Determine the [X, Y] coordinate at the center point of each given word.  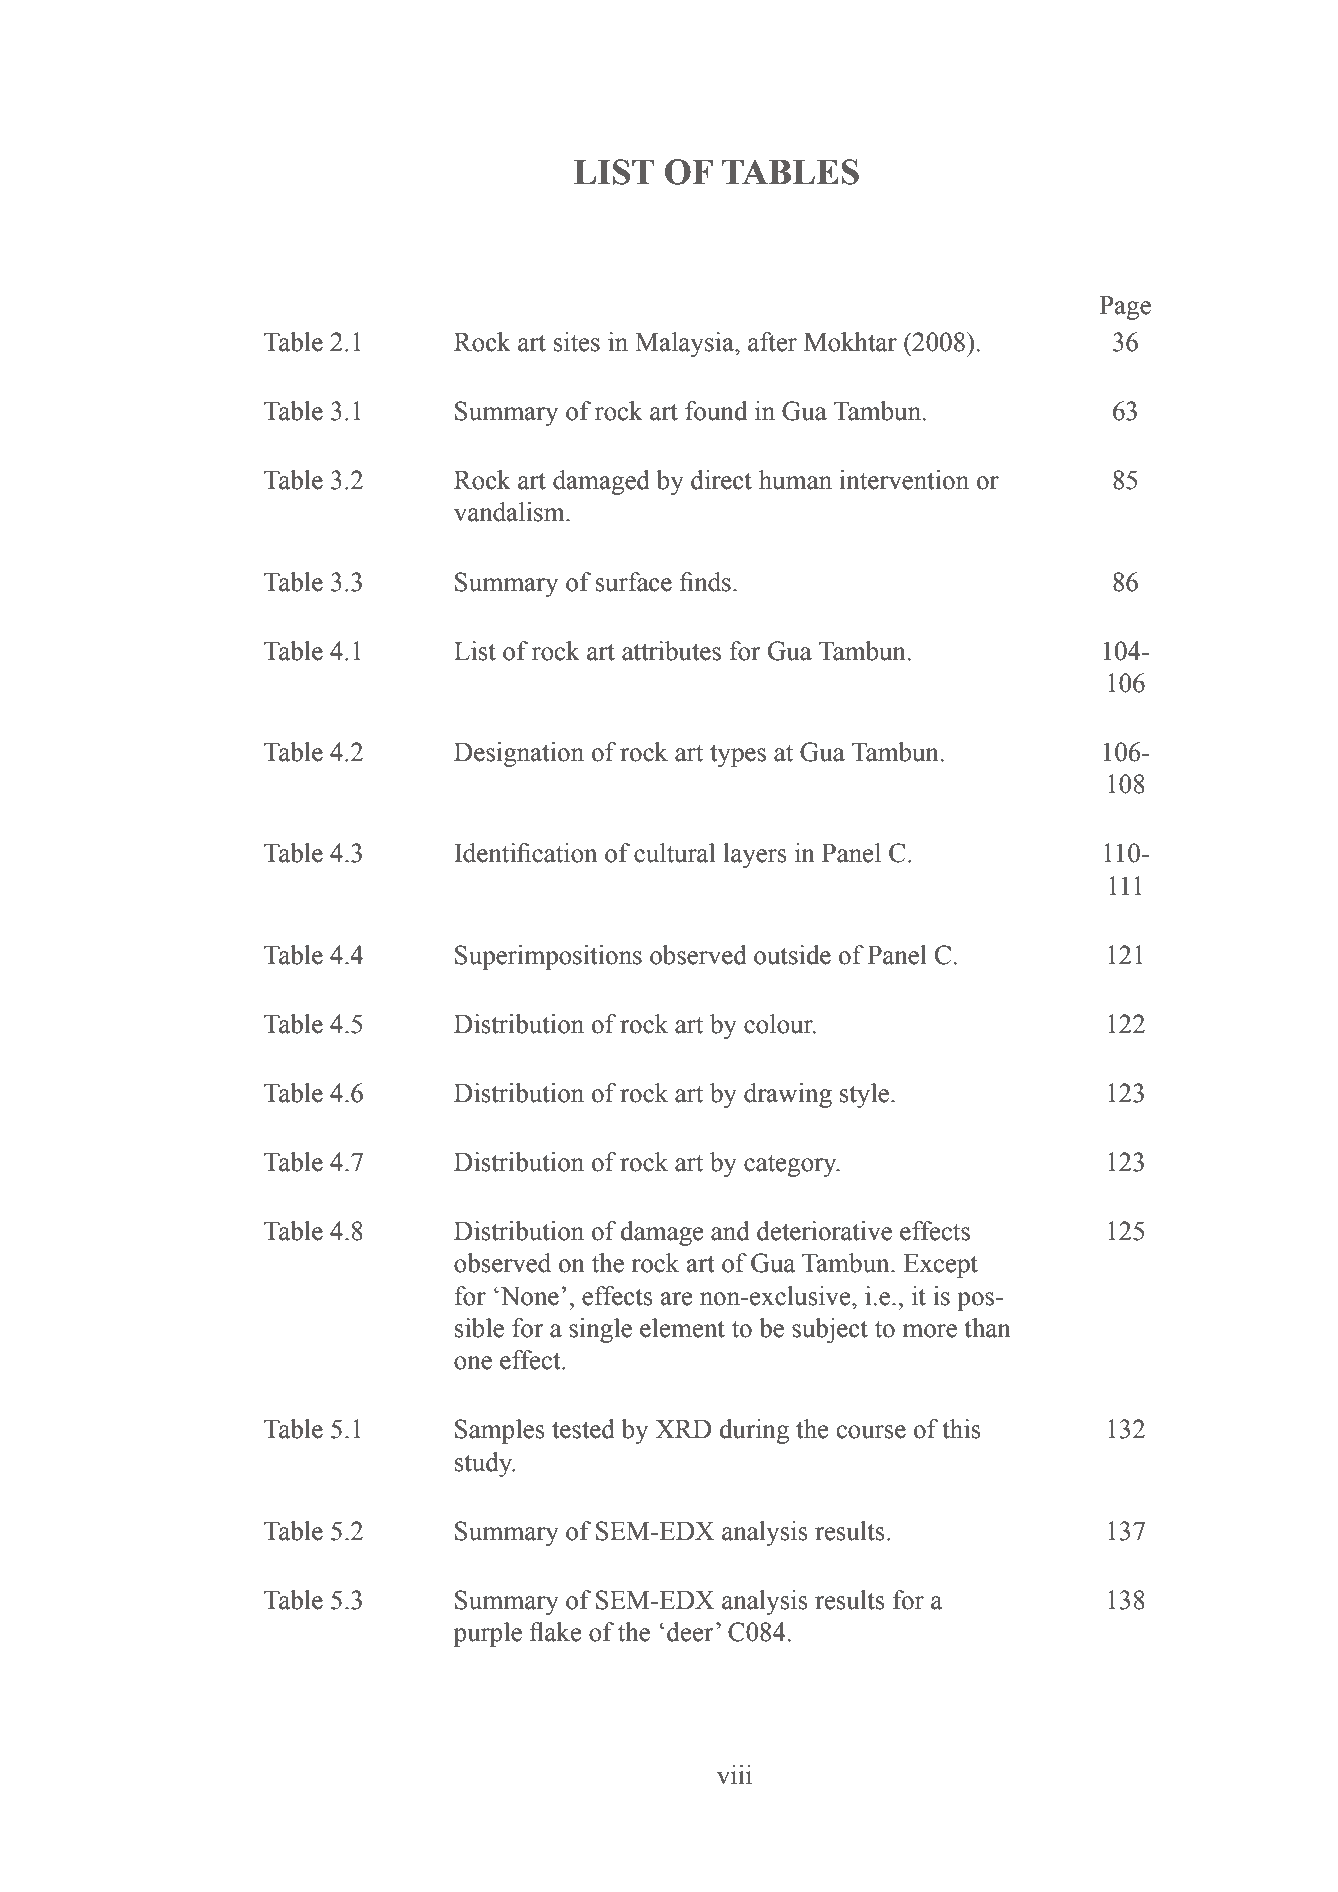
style [866, 1095]
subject [830, 1330]
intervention [904, 480]
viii [734, 1775]
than [987, 1328]
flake [555, 1632]
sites [577, 342]
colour [779, 1024]
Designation [519, 754]
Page [1125, 308]
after [772, 342]
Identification [525, 853]
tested [583, 1429]
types [738, 756]
